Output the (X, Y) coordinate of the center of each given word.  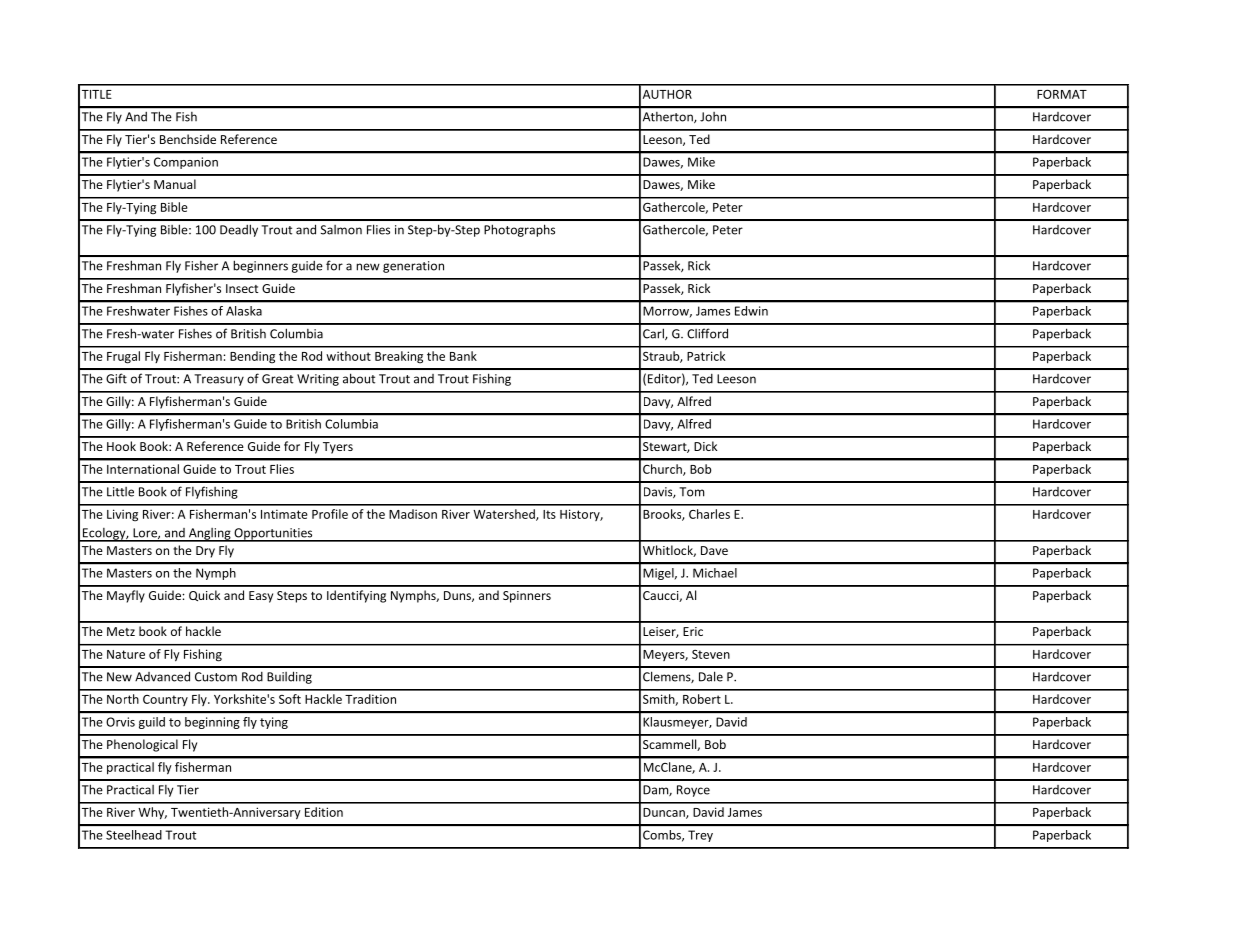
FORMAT (1062, 94)
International (143, 469)
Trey (700, 836)
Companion (186, 163)
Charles (709, 514)
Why (152, 813)
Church (663, 470)
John (713, 117)
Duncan (665, 813)
